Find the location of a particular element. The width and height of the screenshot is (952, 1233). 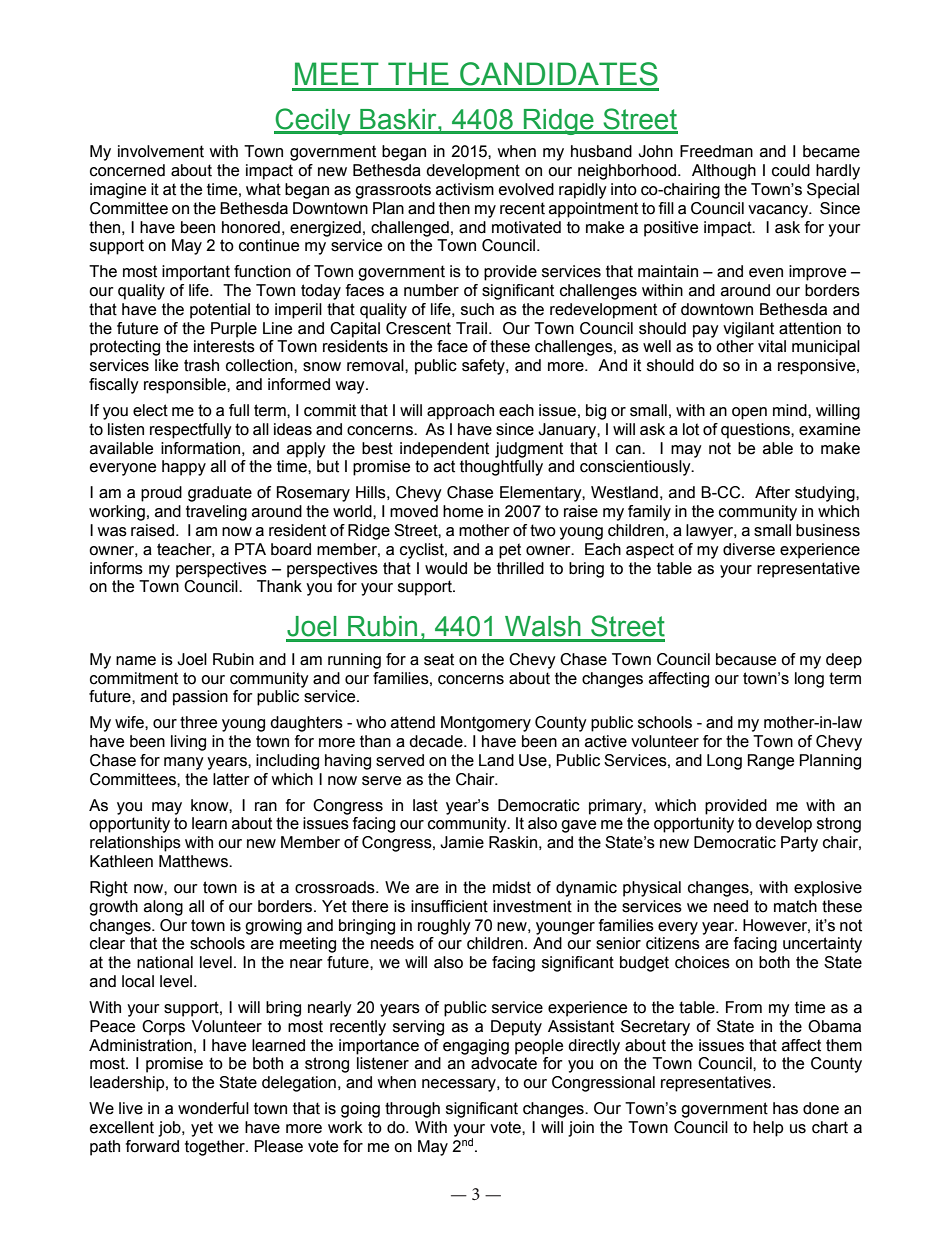

last is located at coordinates (425, 805).
